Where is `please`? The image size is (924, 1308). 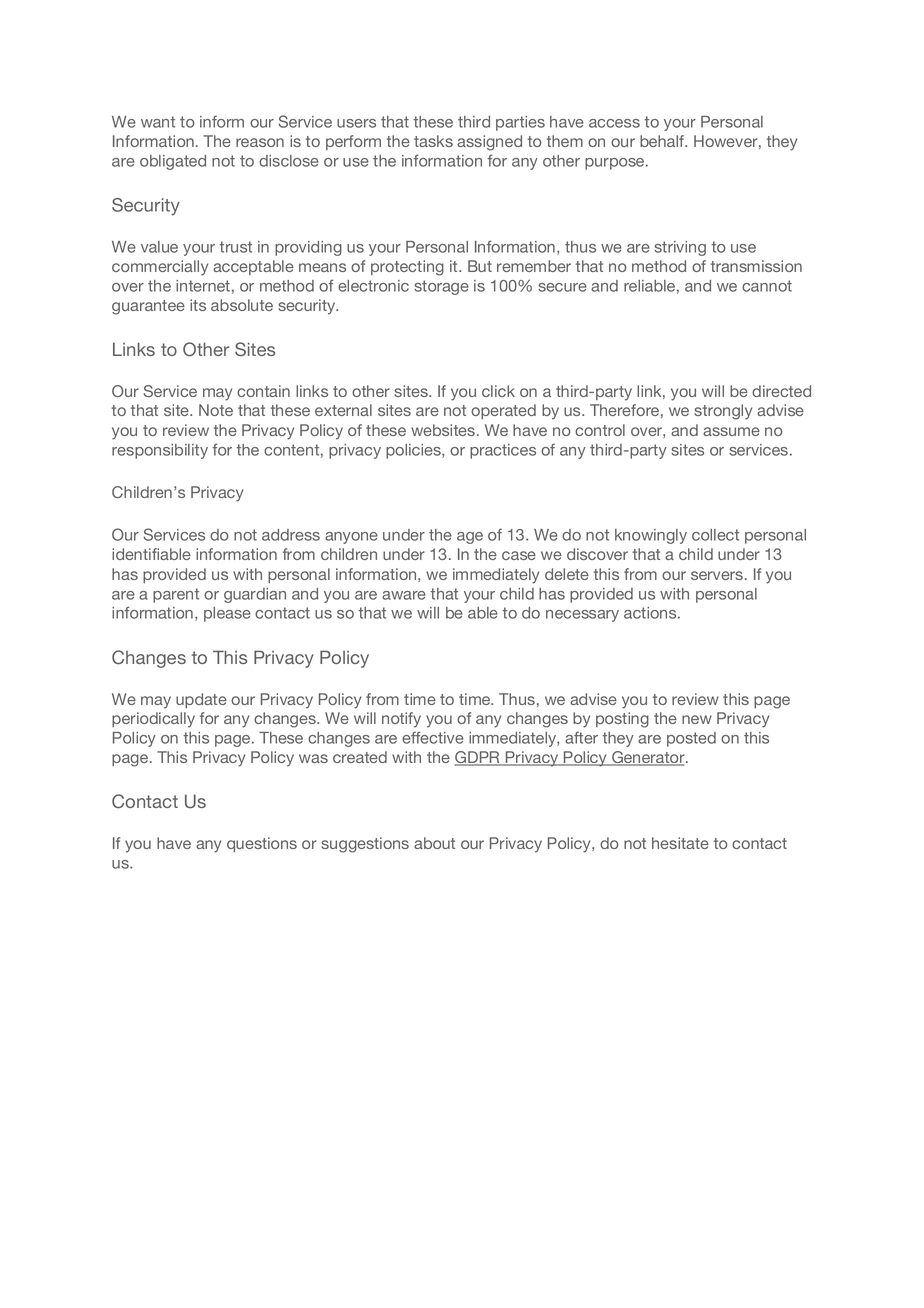 please is located at coordinates (227, 614).
